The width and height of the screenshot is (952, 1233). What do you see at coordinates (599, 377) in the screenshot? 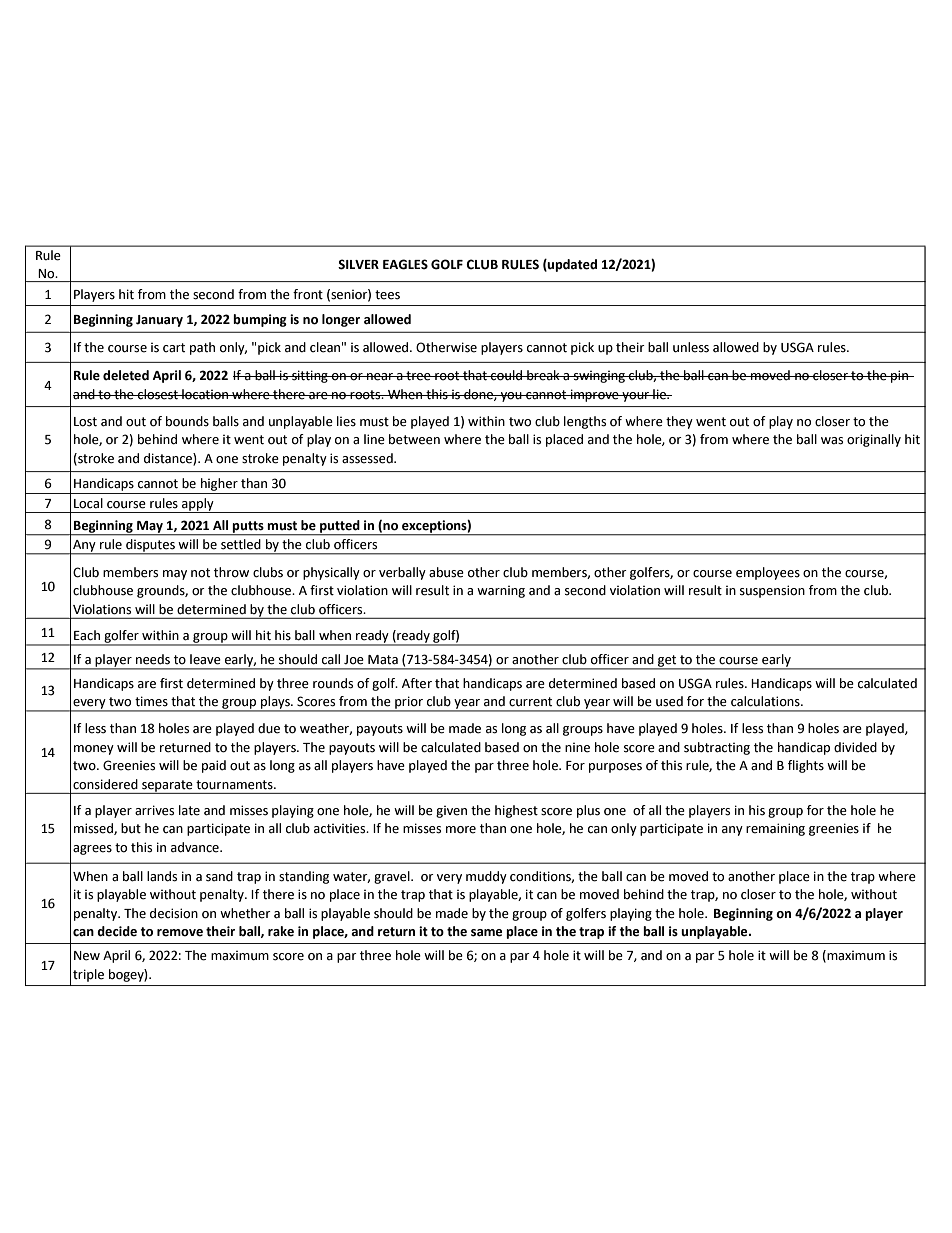
I see `swinging` at bounding box center [599, 377].
